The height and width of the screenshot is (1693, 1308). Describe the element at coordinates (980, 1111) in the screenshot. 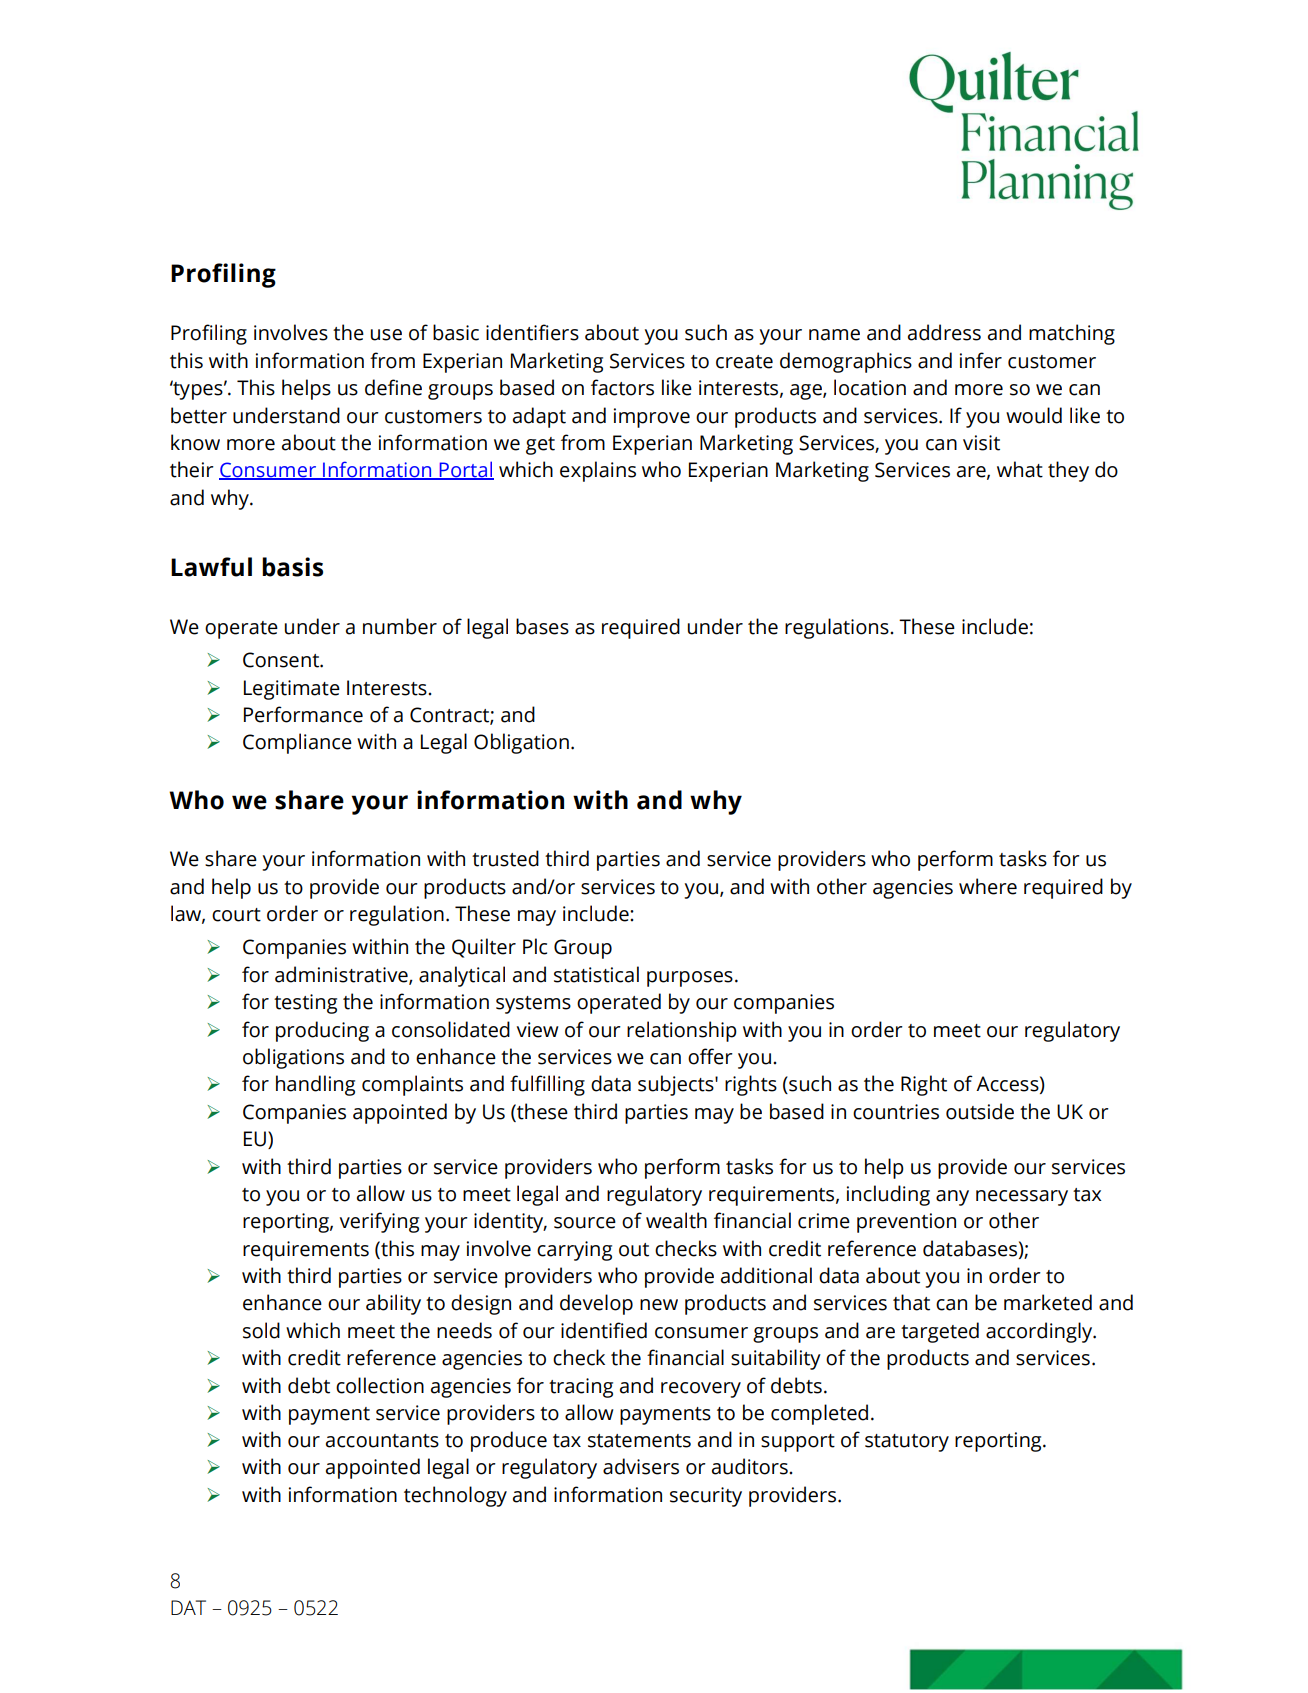

I see `outside` at that location.
